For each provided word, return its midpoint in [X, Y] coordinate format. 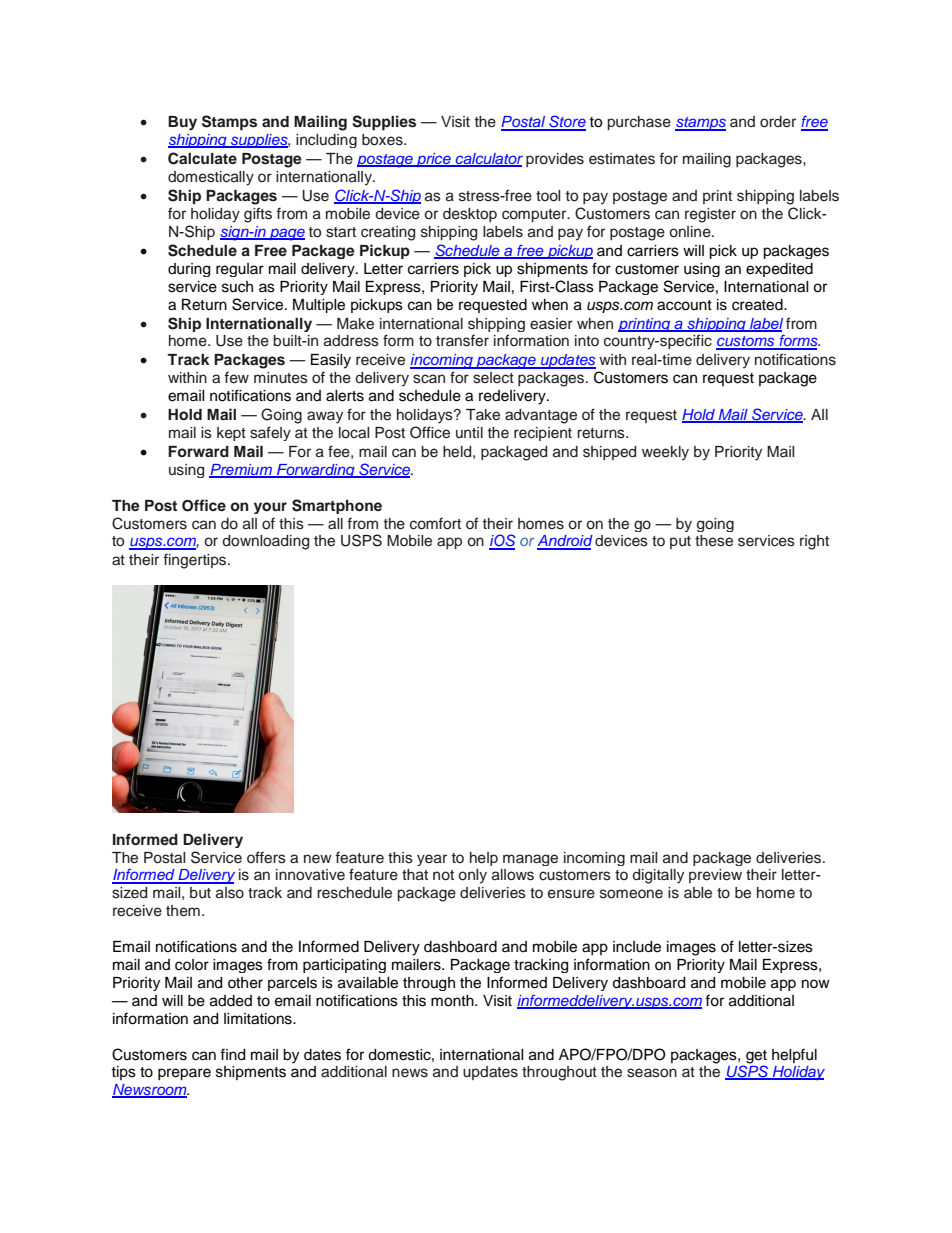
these [714, 541]
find [232, 1054]
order [778, 122]
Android [565, 542]
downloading [266, 542]
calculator [488, 160]
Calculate [202, 158]
